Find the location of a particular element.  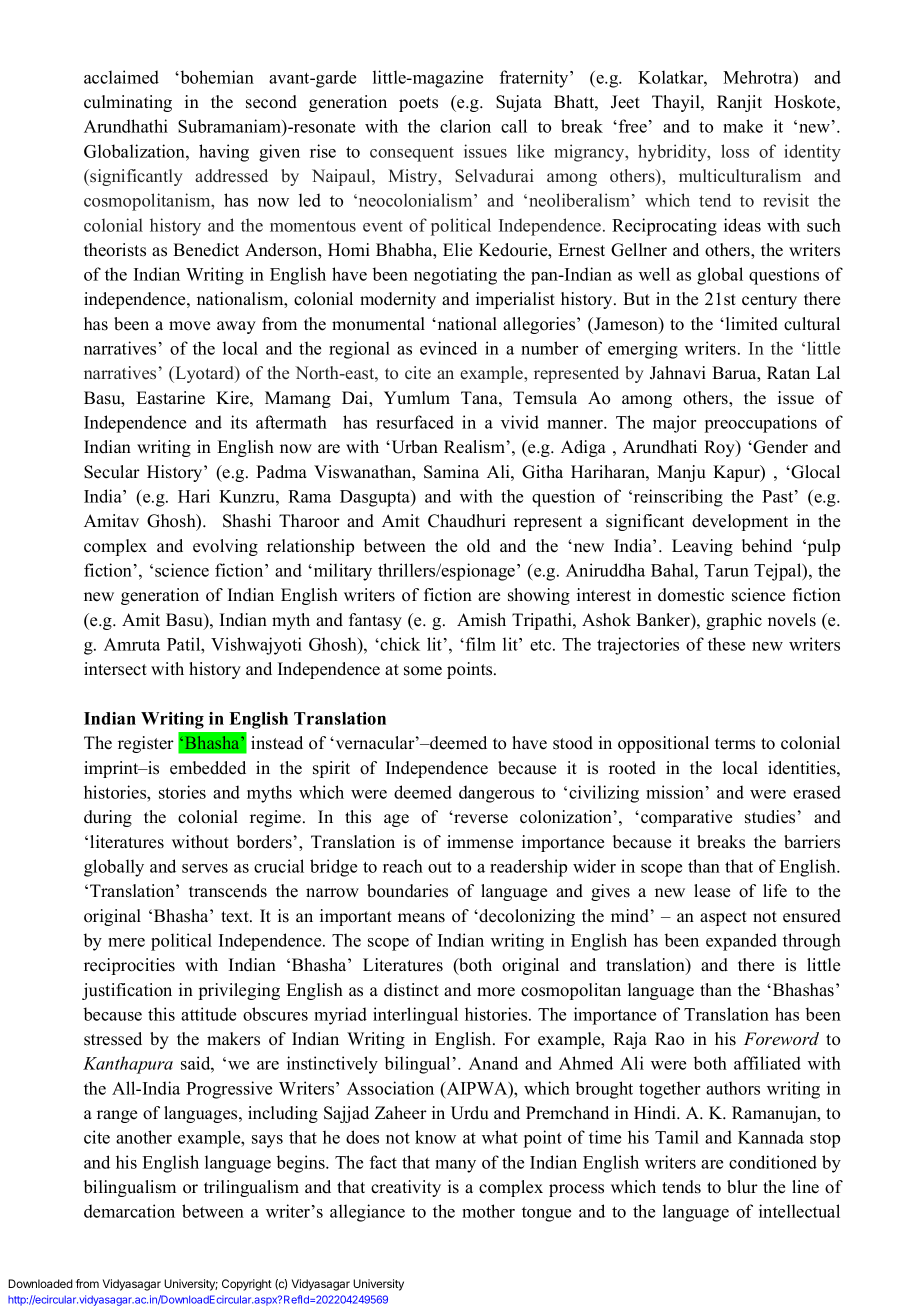

Kapur is located at coordinates (737, 473).
